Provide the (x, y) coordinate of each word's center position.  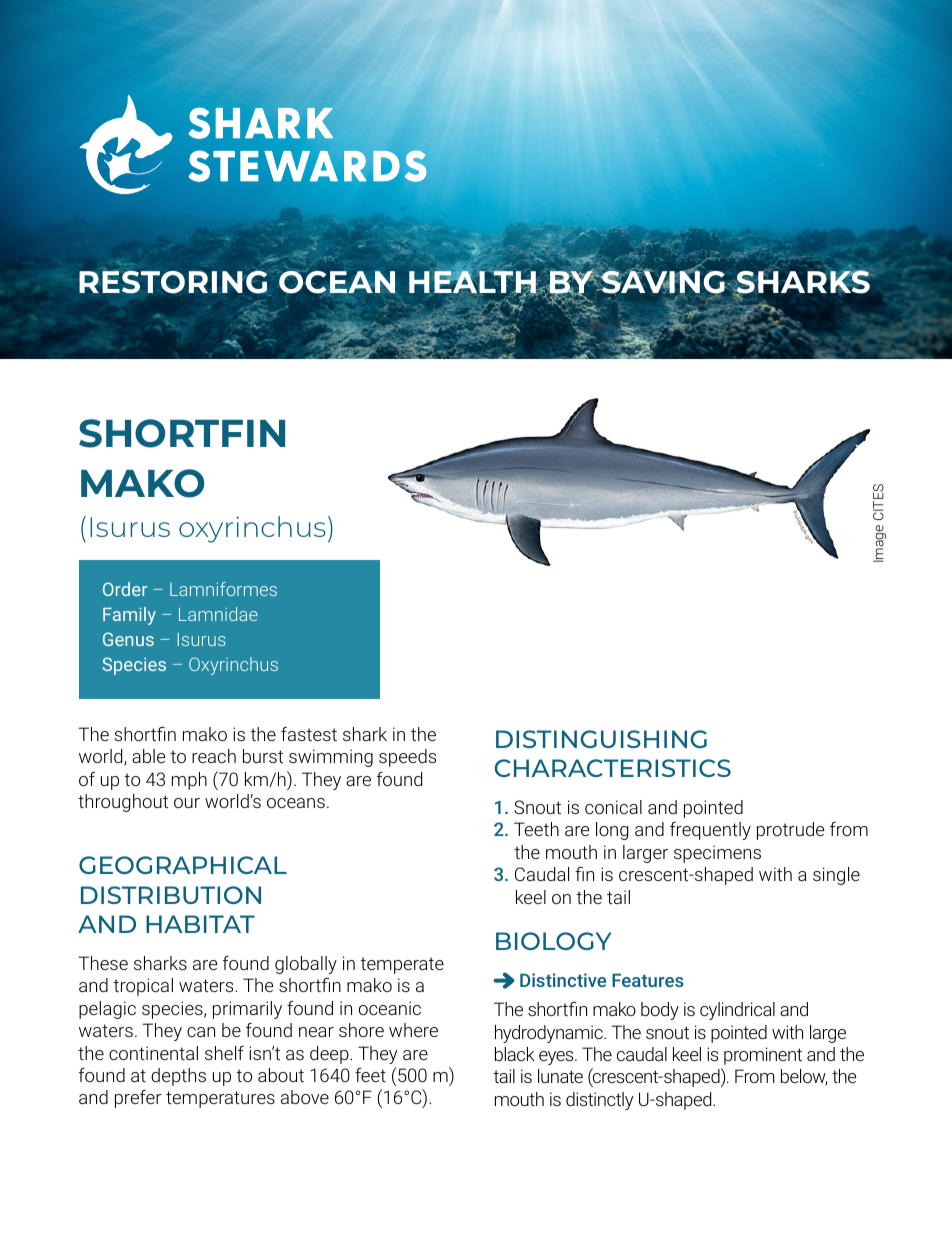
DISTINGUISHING (601, 739)
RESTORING (174, 283)
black (515, 1054)
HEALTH (473, 283)
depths (178, 1077)
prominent (763, 1056)
